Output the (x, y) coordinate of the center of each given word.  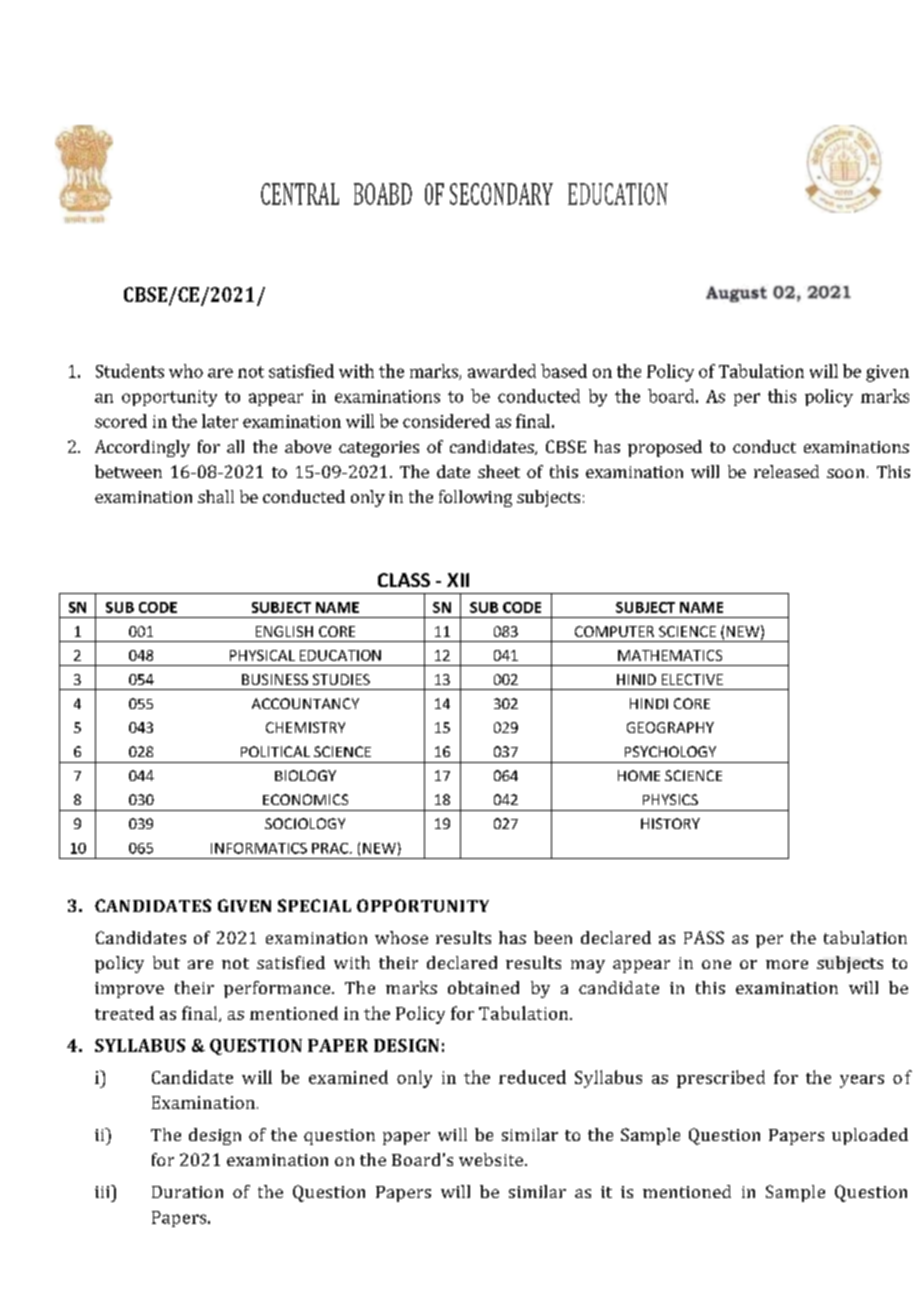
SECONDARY (501, 194)
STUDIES (341, 679)
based (564, 371)
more (787, 964)
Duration (187, 1192)
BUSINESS (275, 679)
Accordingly (142, 448)
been (553, 937)
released (786, 471)
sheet (499, 471)
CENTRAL (300, 194)
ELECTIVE (692, 679)
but (166, 962)
